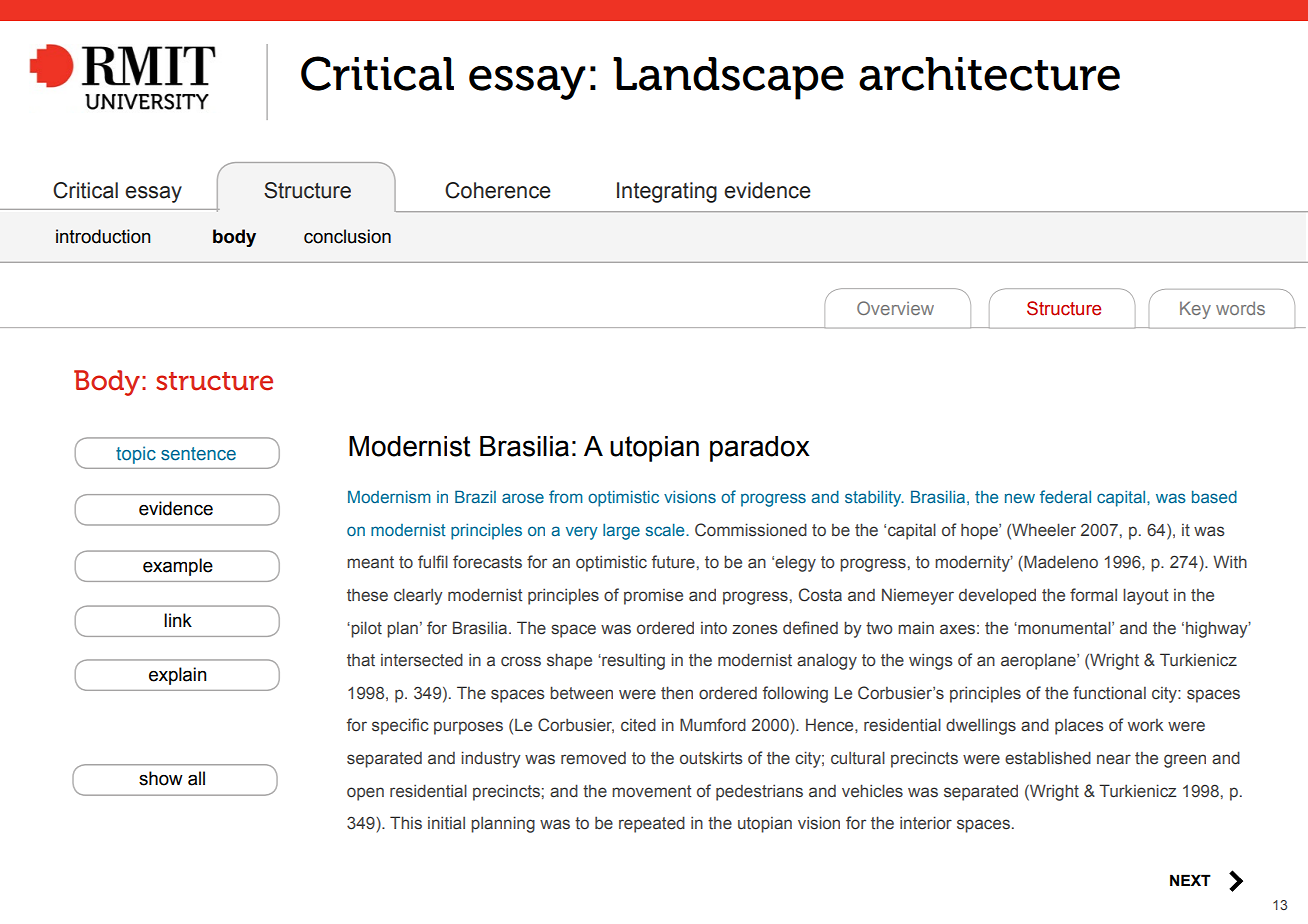 Image resolution: width=1308 pixels, height=924 pixels. Describe the element at coordinates (198, 454) in the image. I see `sentence` at that location.
